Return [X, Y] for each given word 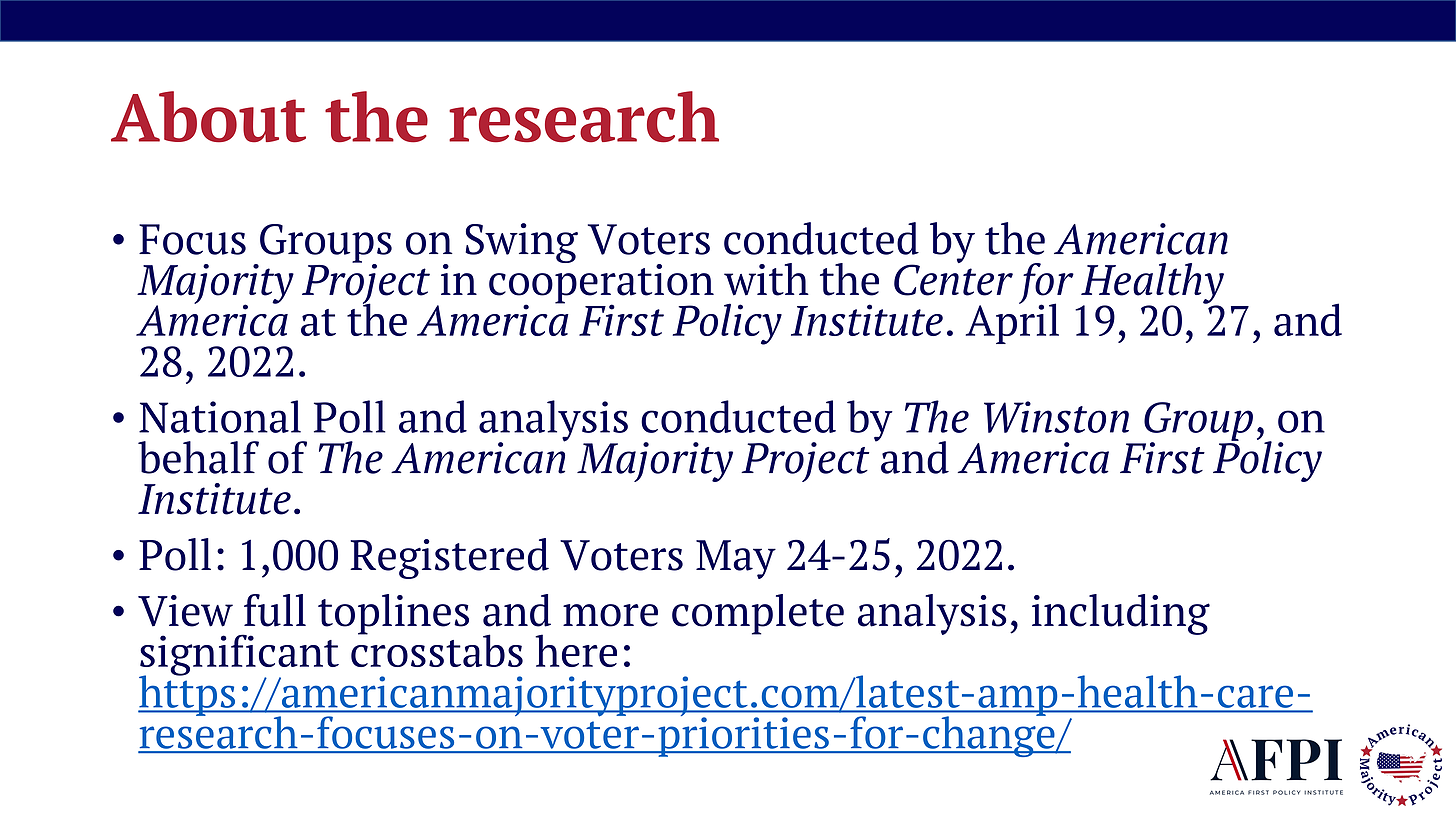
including [1121, 614]
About [208, 117]
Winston [1056, 417]
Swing [521, 243]
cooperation [601, 284]
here [576, 650]
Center [953, 279]
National [220, 416]
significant [239, 656]
